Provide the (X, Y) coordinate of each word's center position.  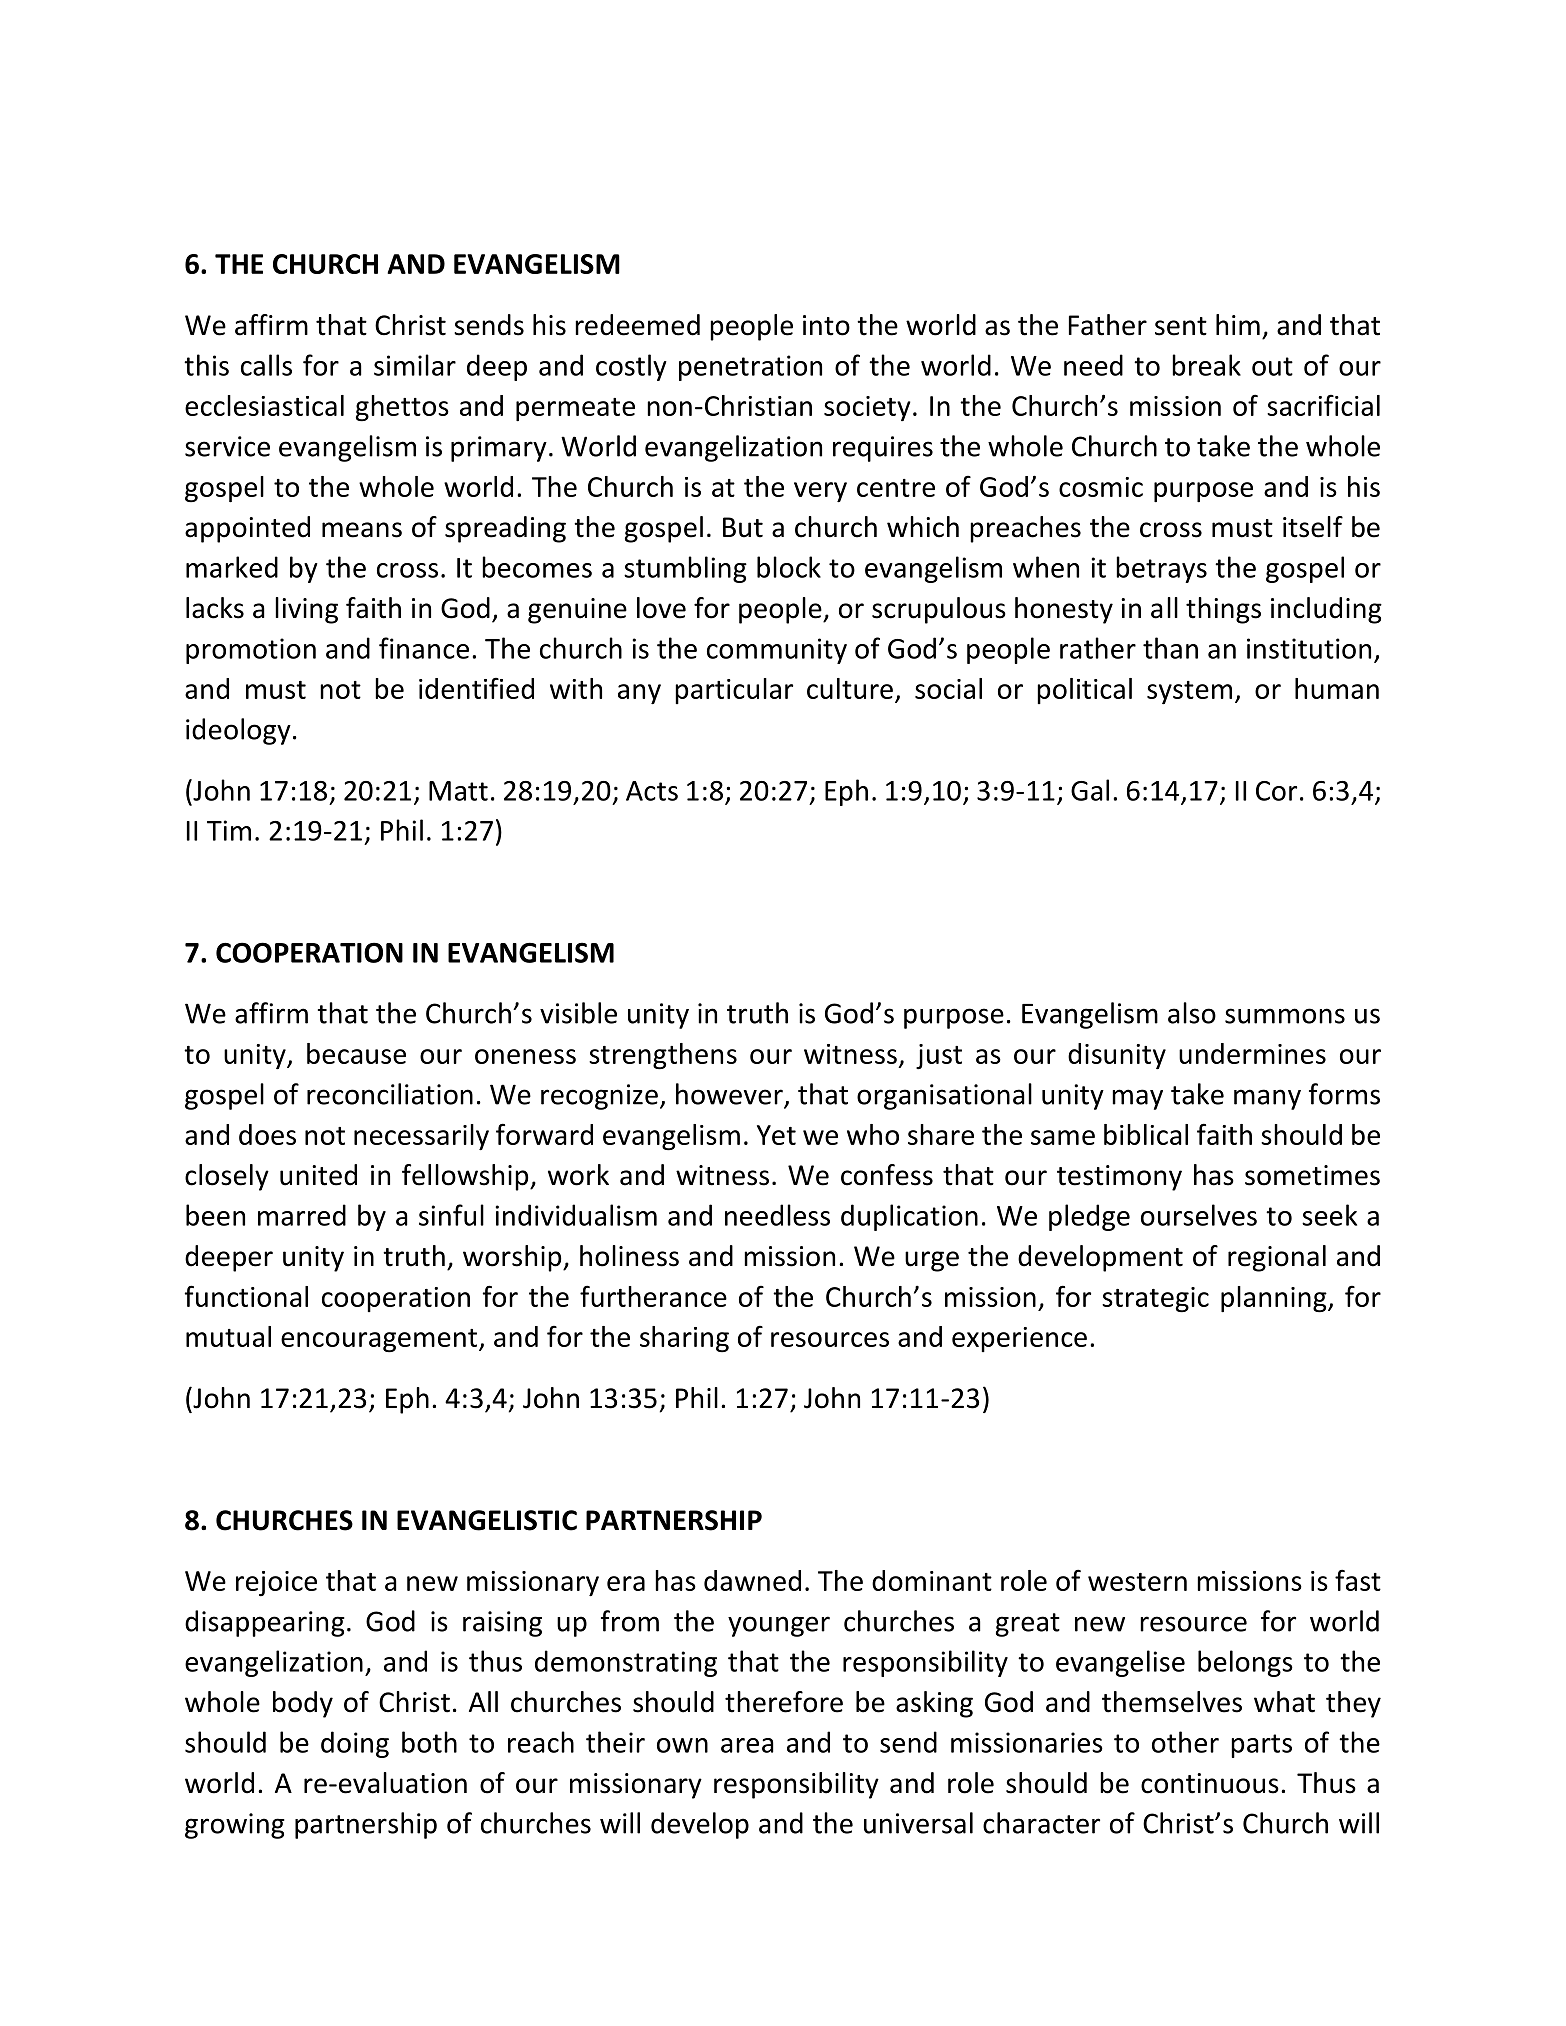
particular (734, 691)
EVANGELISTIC (487, 1520)
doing (355, 1744)
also (1192, 1013)
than (1170, 648)
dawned (752, 1580)
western (1137, 1582)
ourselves (1199, 1215)
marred (302, 1215)
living (306, 610)
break (1206, 365)
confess (887, 1175)
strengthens (663, 1056)
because (356, 1053)
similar (415, 365)
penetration (750, 368)
